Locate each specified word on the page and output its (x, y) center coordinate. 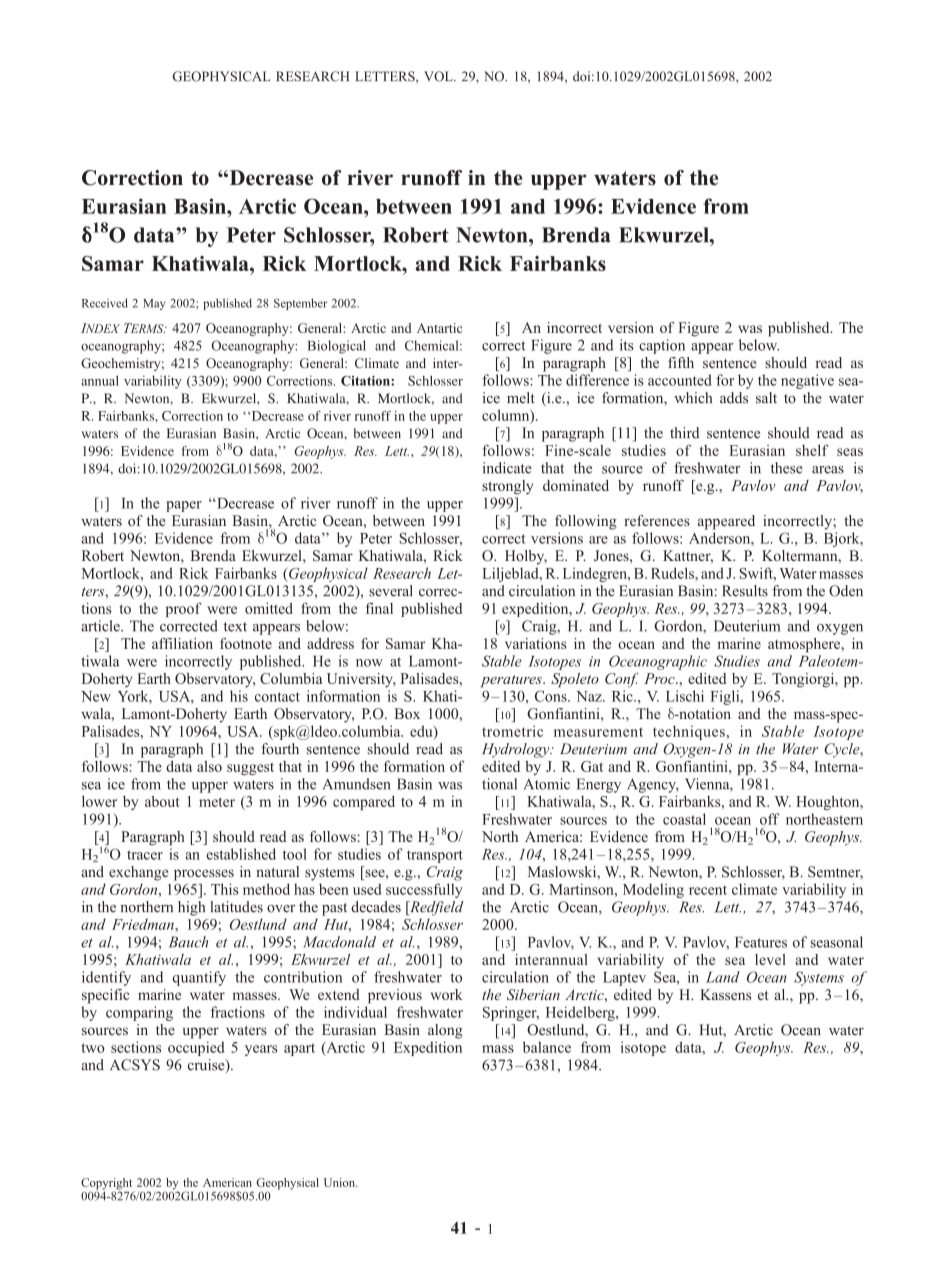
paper (184, 506)
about (162, 801)
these (787, 468)
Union (340, 1182)
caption (662, 346)
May (154, 304)
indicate (507, 468)
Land (723, 977)
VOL (439, 76)
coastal (684, 819)
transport (435, 856)
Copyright (108, 1185)
